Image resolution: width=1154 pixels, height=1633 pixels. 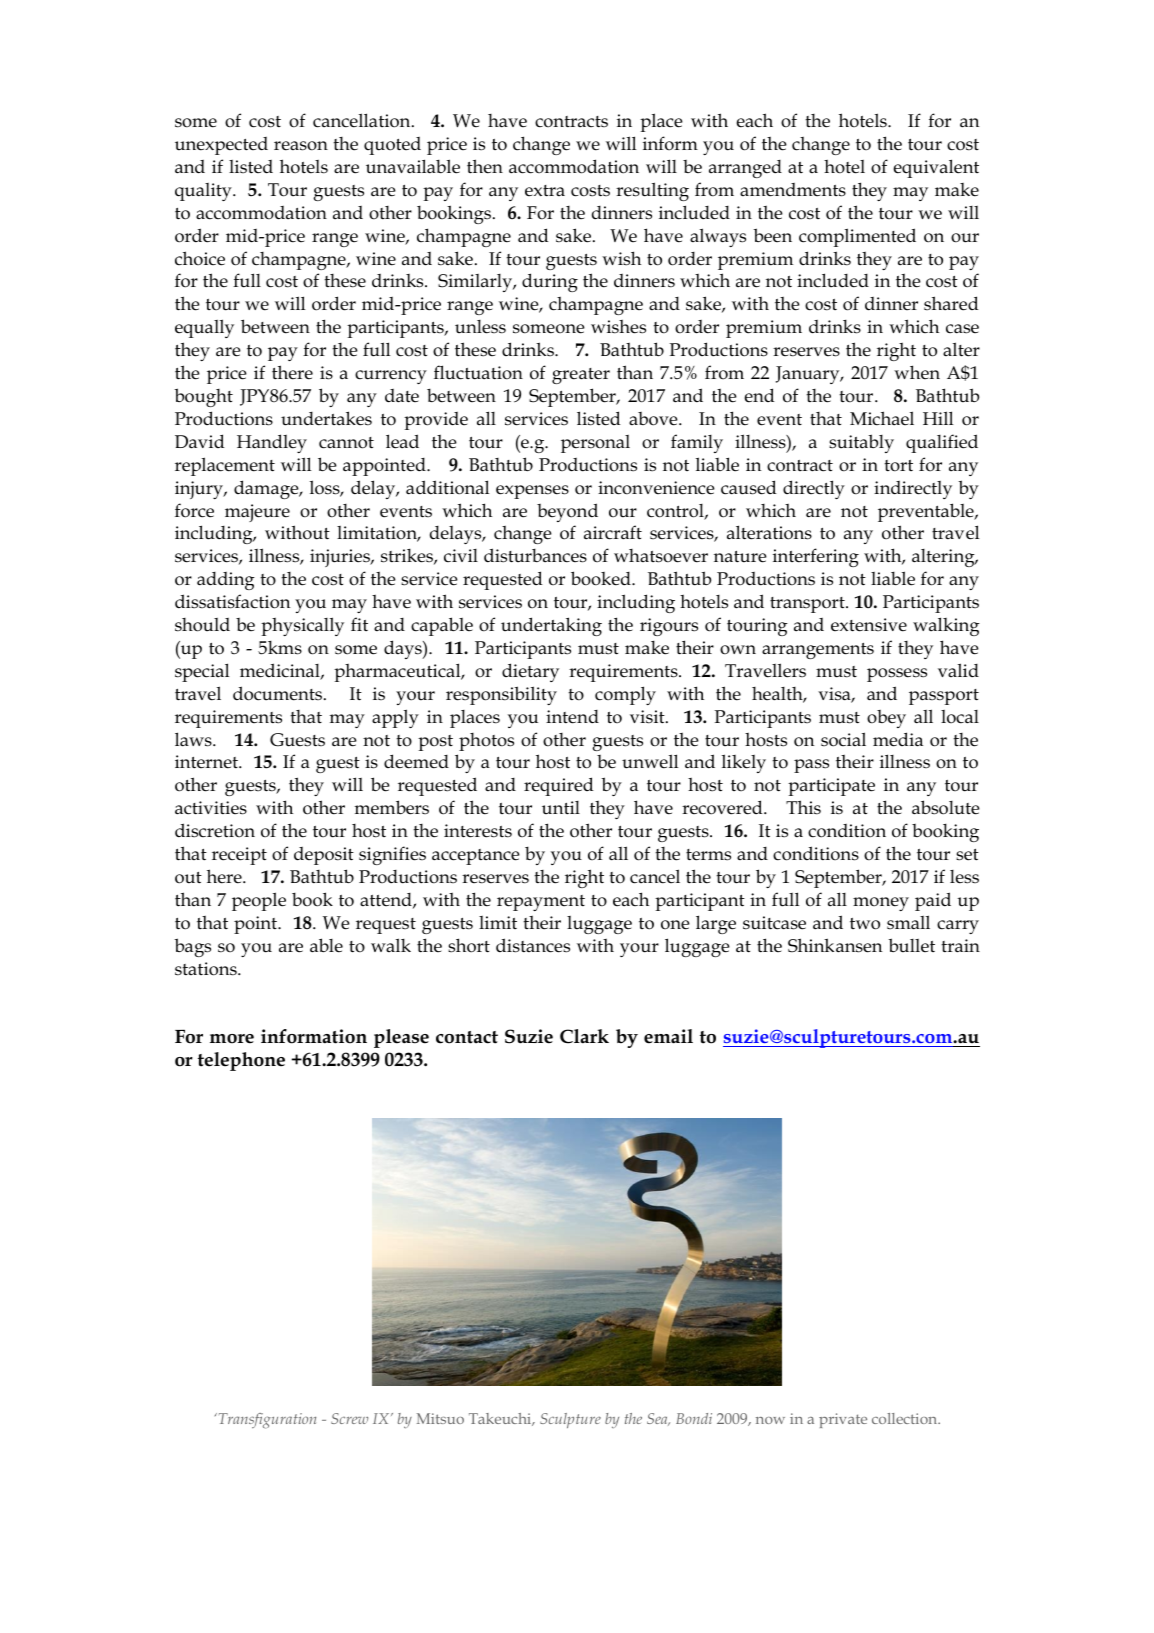 I want to click on bullet, so click(x=911, y=945).
